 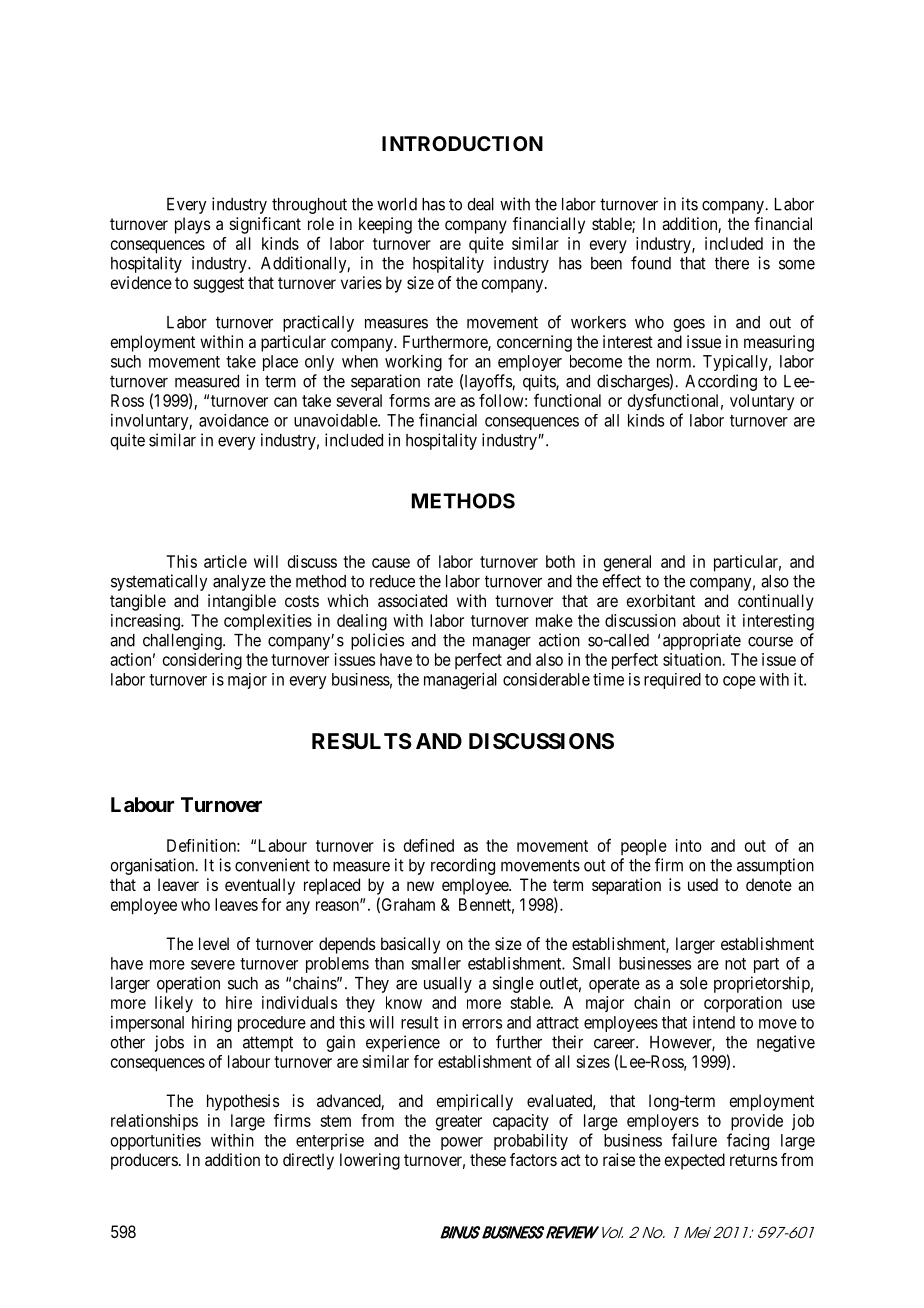 I want to click on article, so click(x=225, y=561).
